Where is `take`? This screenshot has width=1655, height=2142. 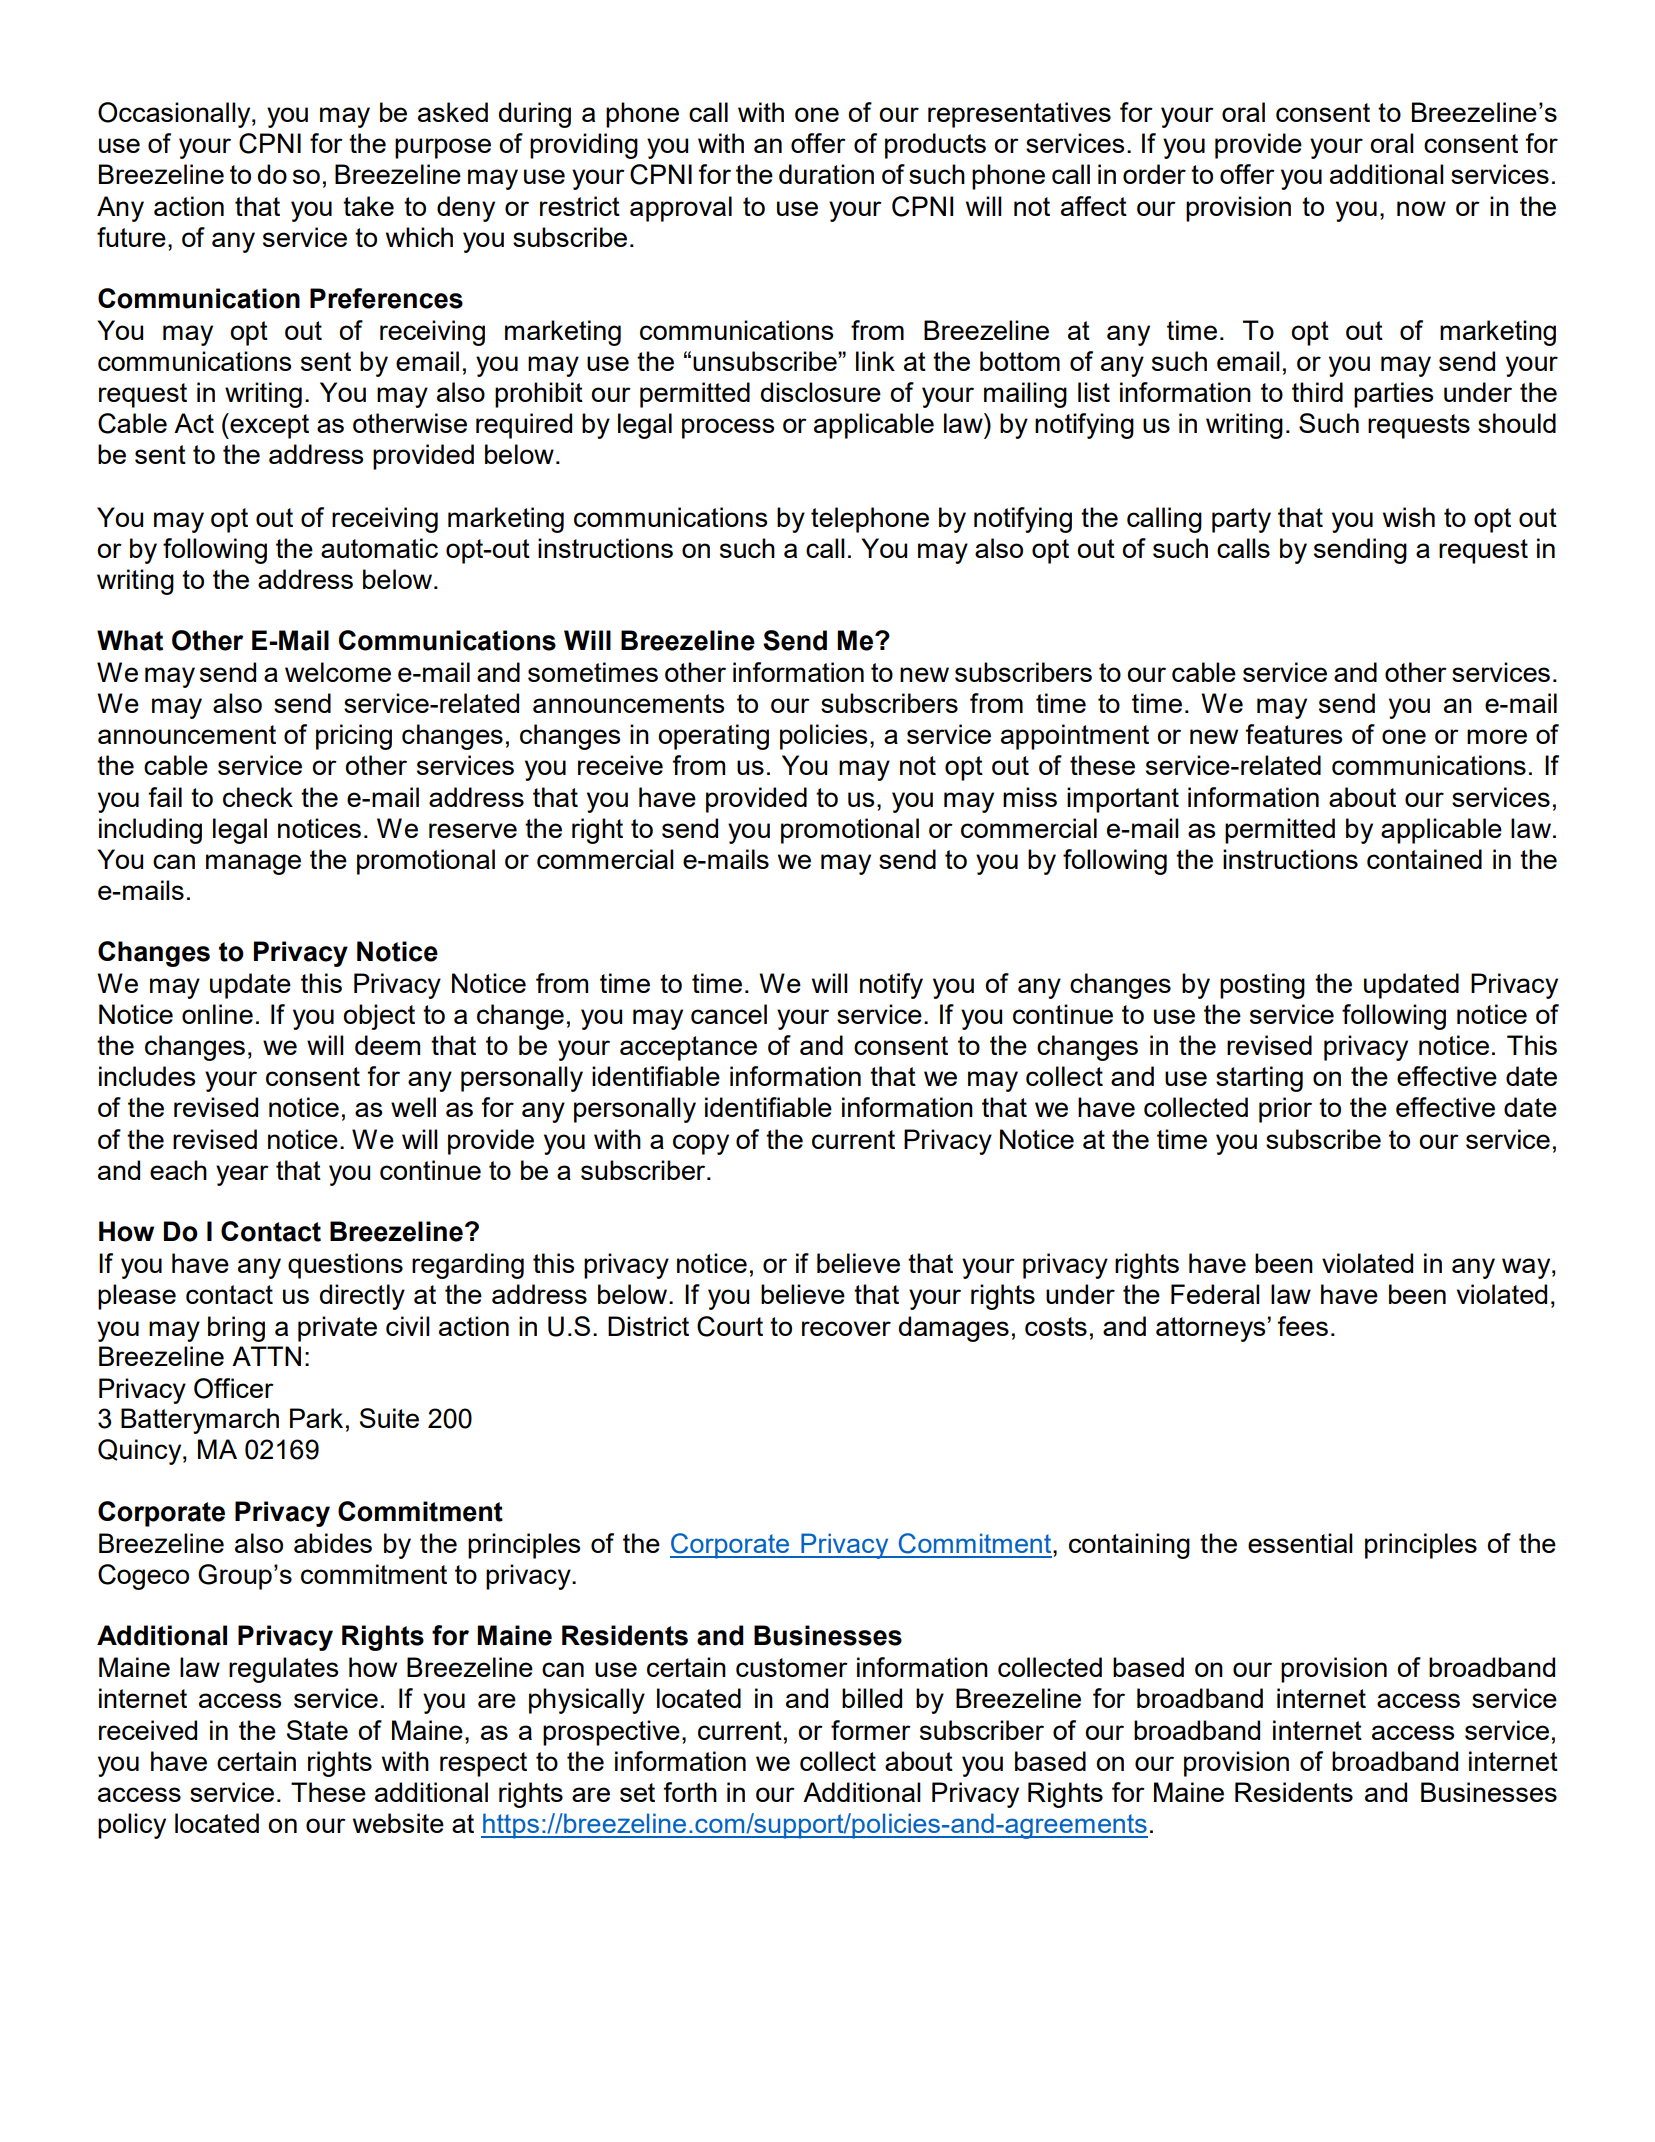 take is located at coordinates (368, 206).
